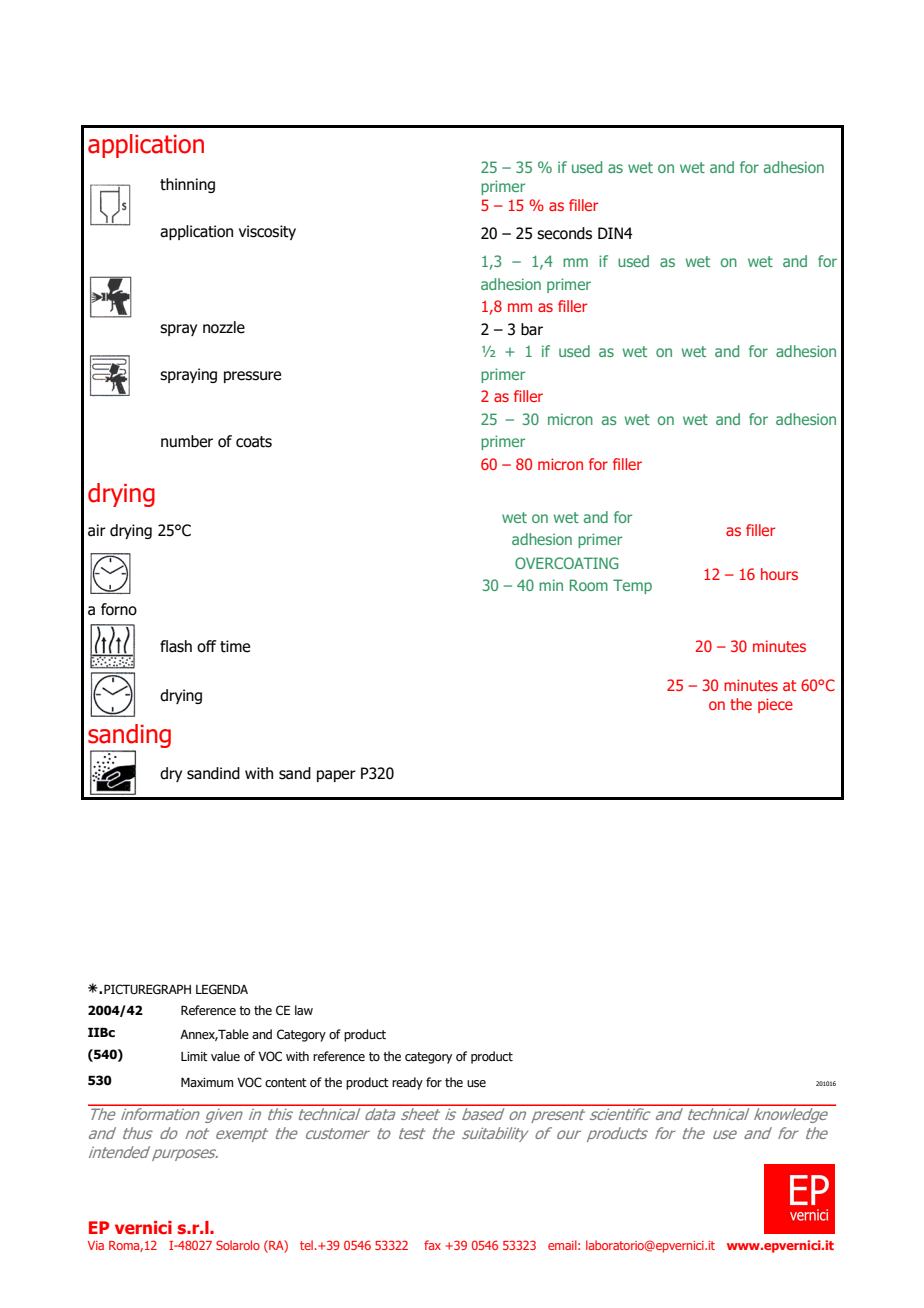 The image size is (924, 1308). What do you see at coordinates (254, 442) in the screenshot?
I see `coats` at bounding box center [254, 442].
